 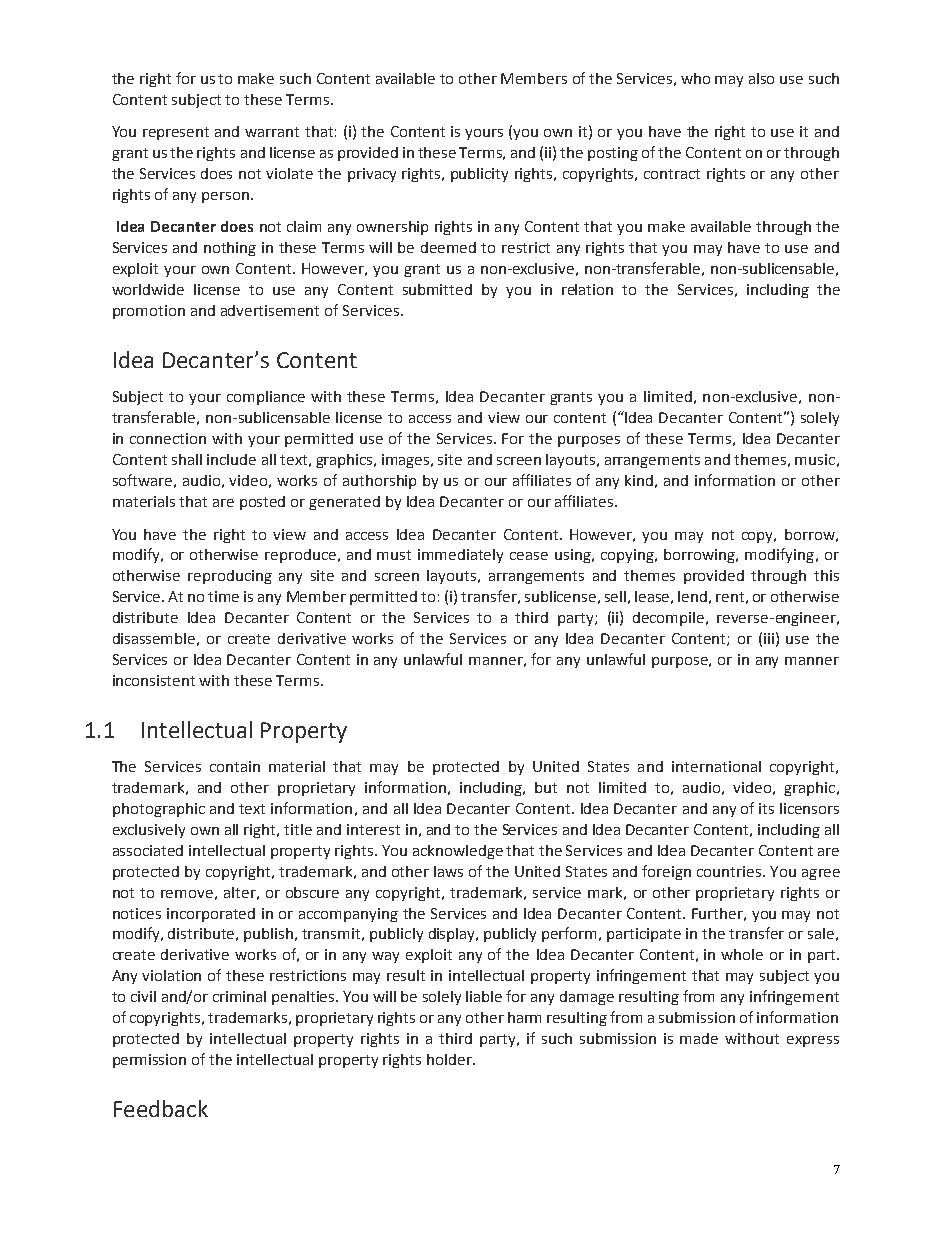 What do you see at coordinates (815, 459) in the page?
I see `music` at bounding box center [815, 459].
